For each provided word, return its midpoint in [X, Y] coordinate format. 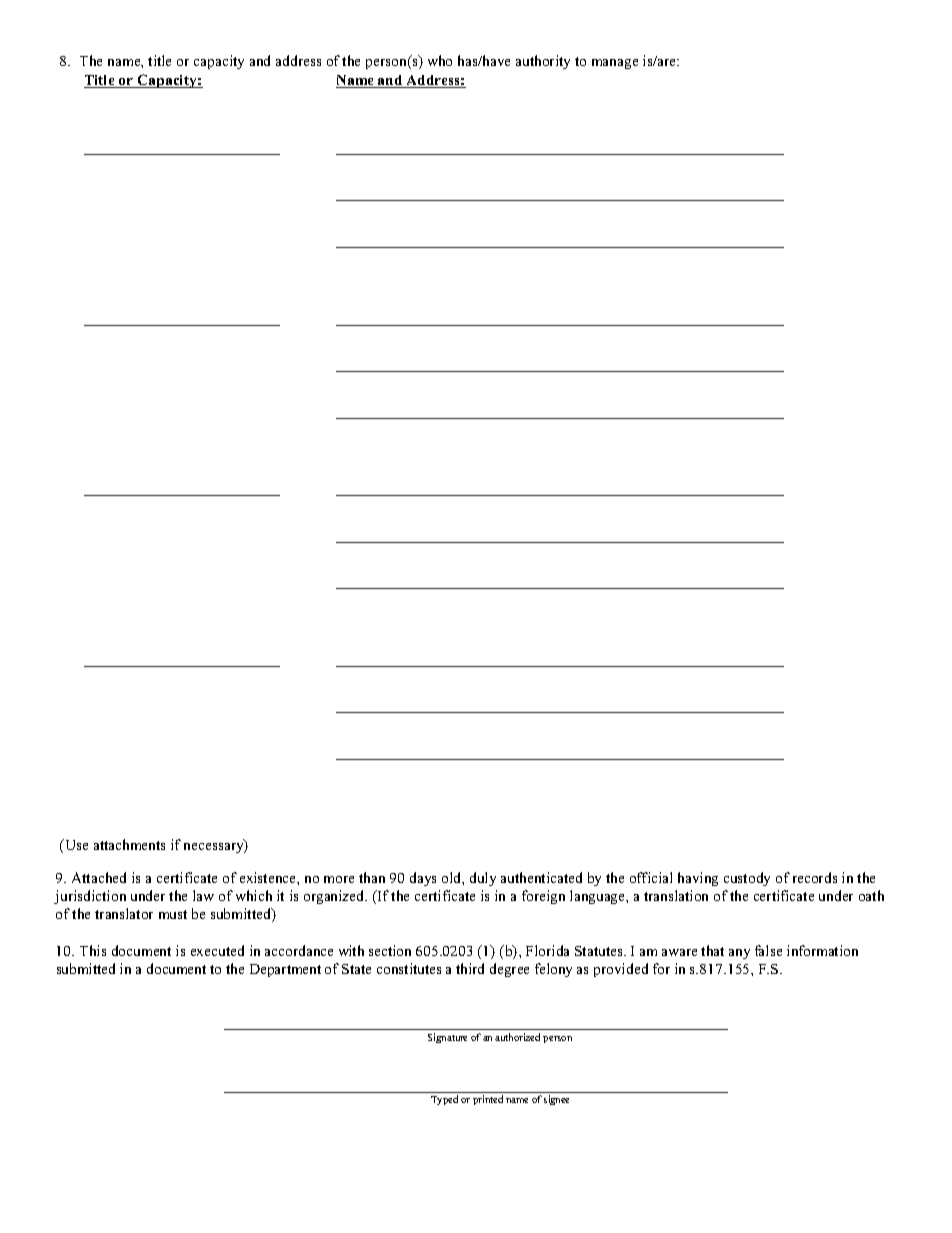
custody [747, 879]
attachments [129, 844]
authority [543, 62]
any [739, 954]
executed [217, 950]
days [423, 879]
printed [488, 1100]
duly [483, 879]
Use [75, 844]
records [815, 877]
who [440, 60]
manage [615, 64]
